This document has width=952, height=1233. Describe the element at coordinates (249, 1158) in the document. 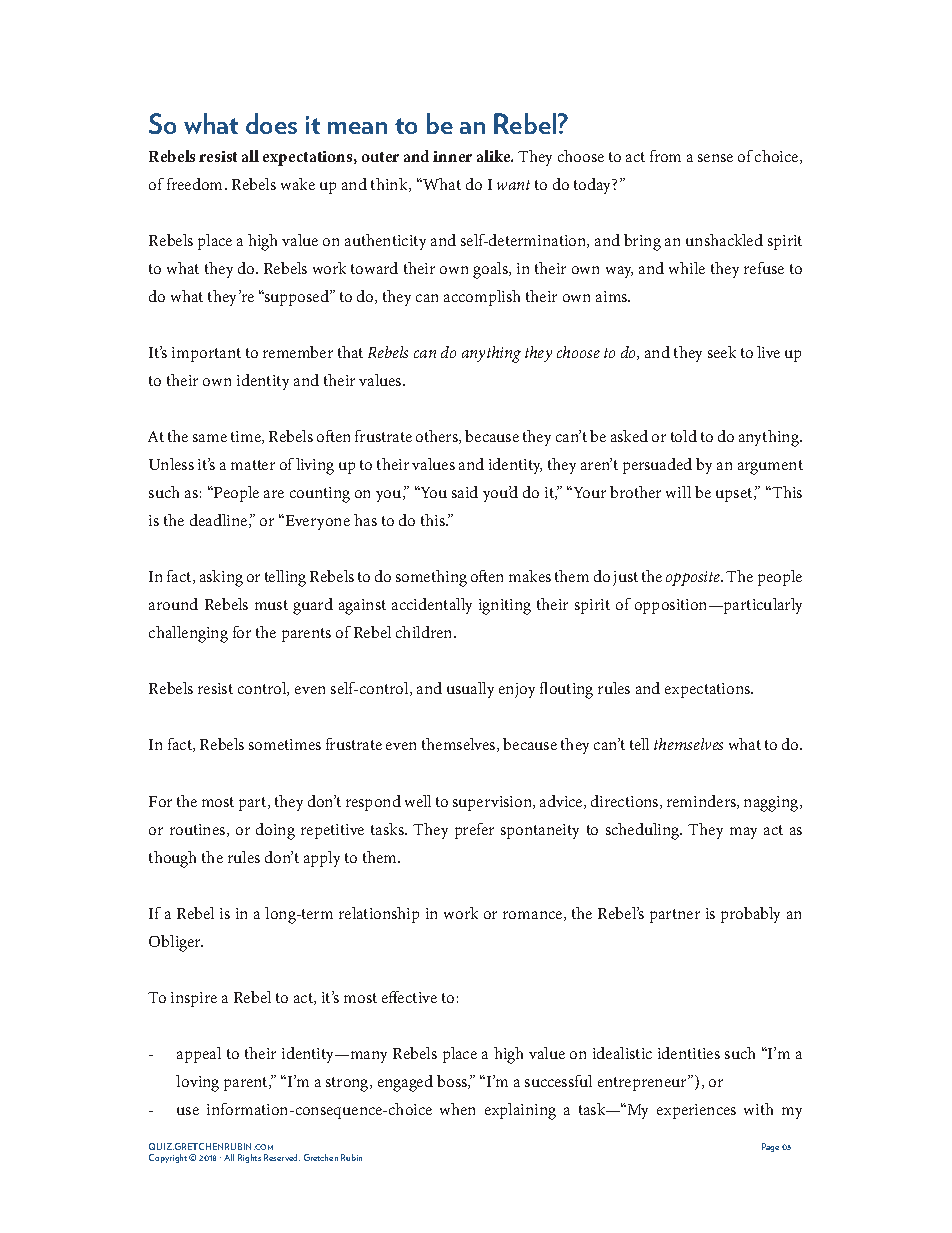

I see `Rights` at that location.
